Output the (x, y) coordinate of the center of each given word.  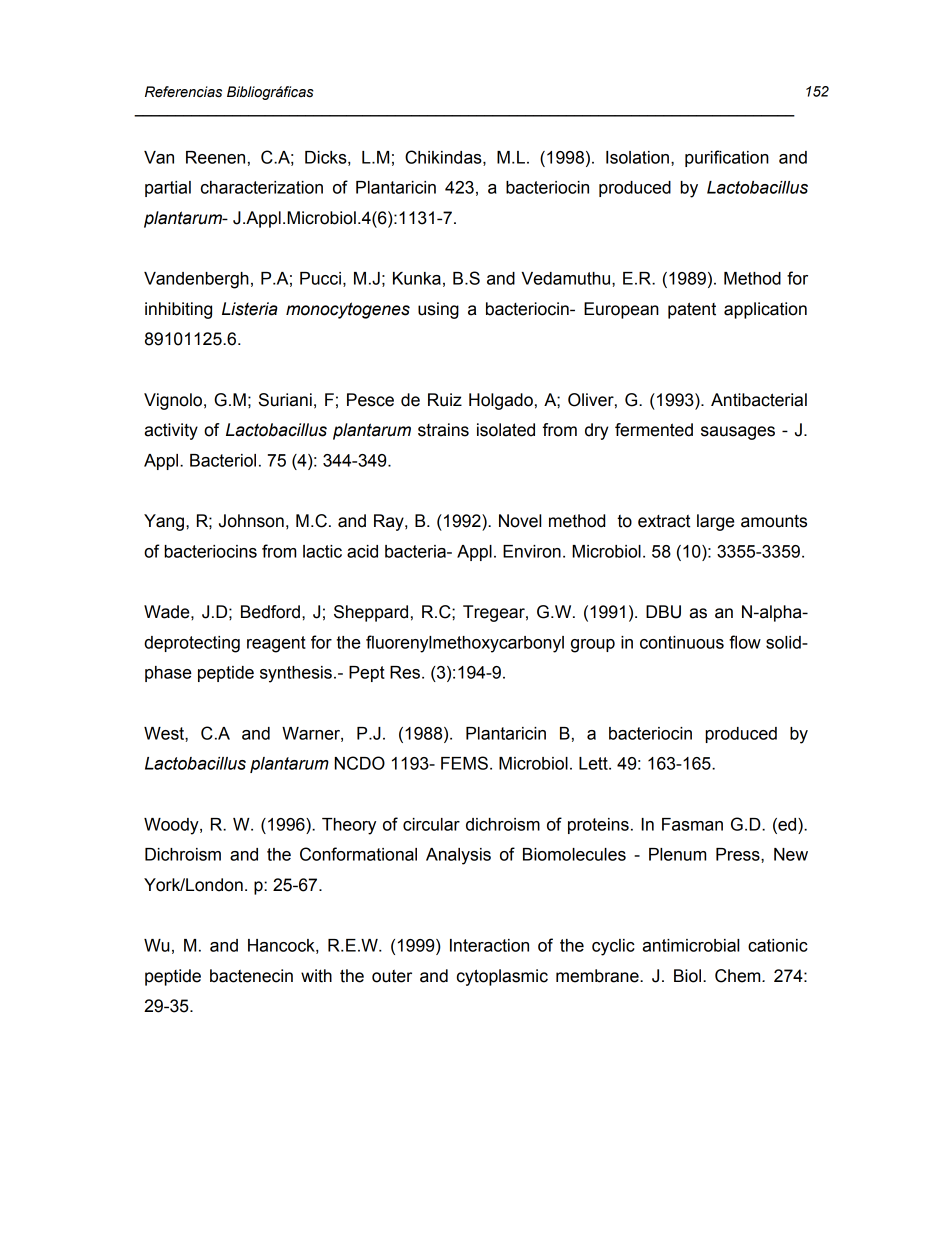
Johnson (251, 521)
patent (692, 310)
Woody (172, 826)
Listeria (250, 309)
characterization (262, 187)
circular (431, 824)
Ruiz (445, 400)
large (715, 522)
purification (727, 158)
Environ (532, 551)
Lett (594, 763)
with (316, 976)
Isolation (637, 157)
